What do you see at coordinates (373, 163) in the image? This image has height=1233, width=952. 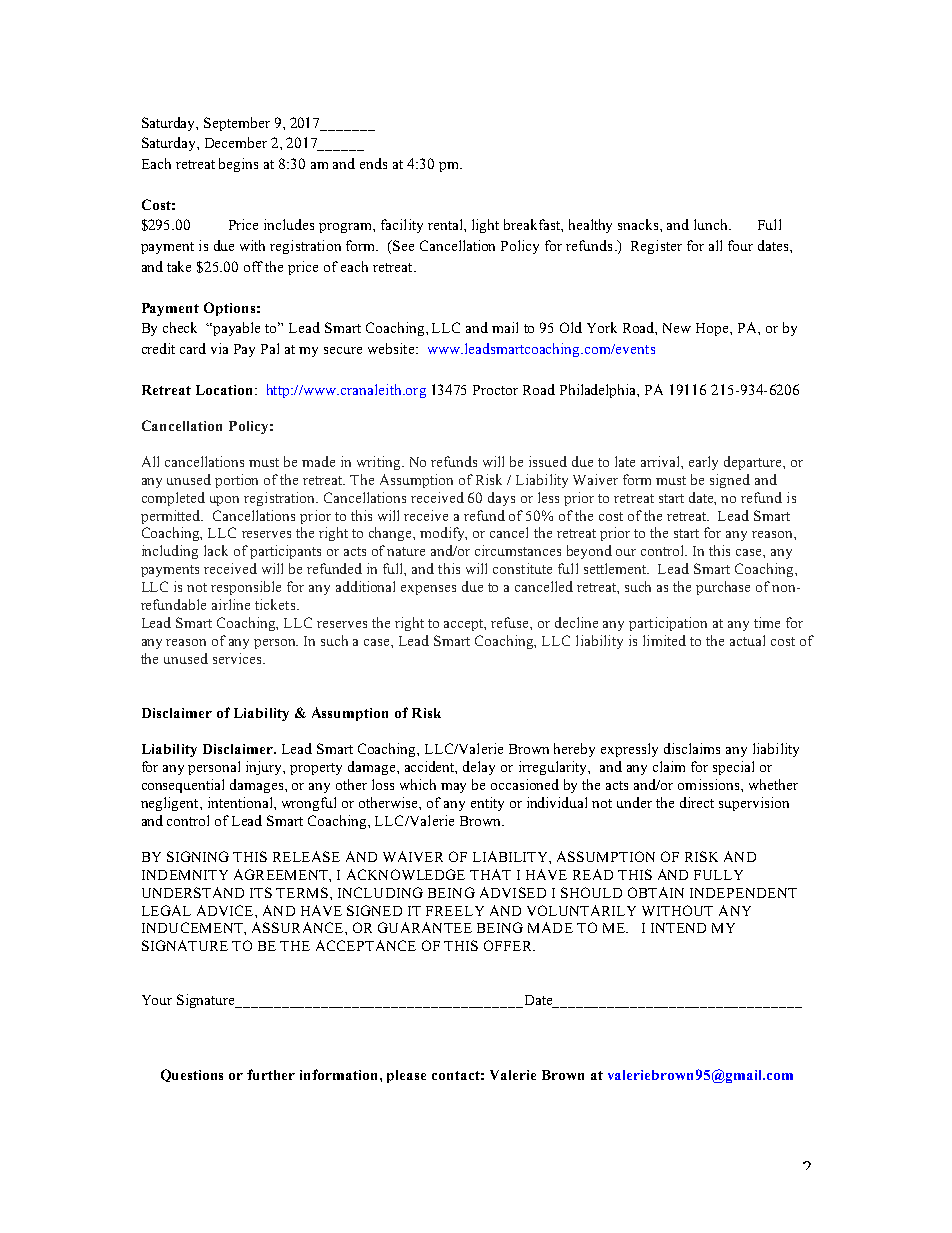 I see `ends` at bounding box center [373, 163].
